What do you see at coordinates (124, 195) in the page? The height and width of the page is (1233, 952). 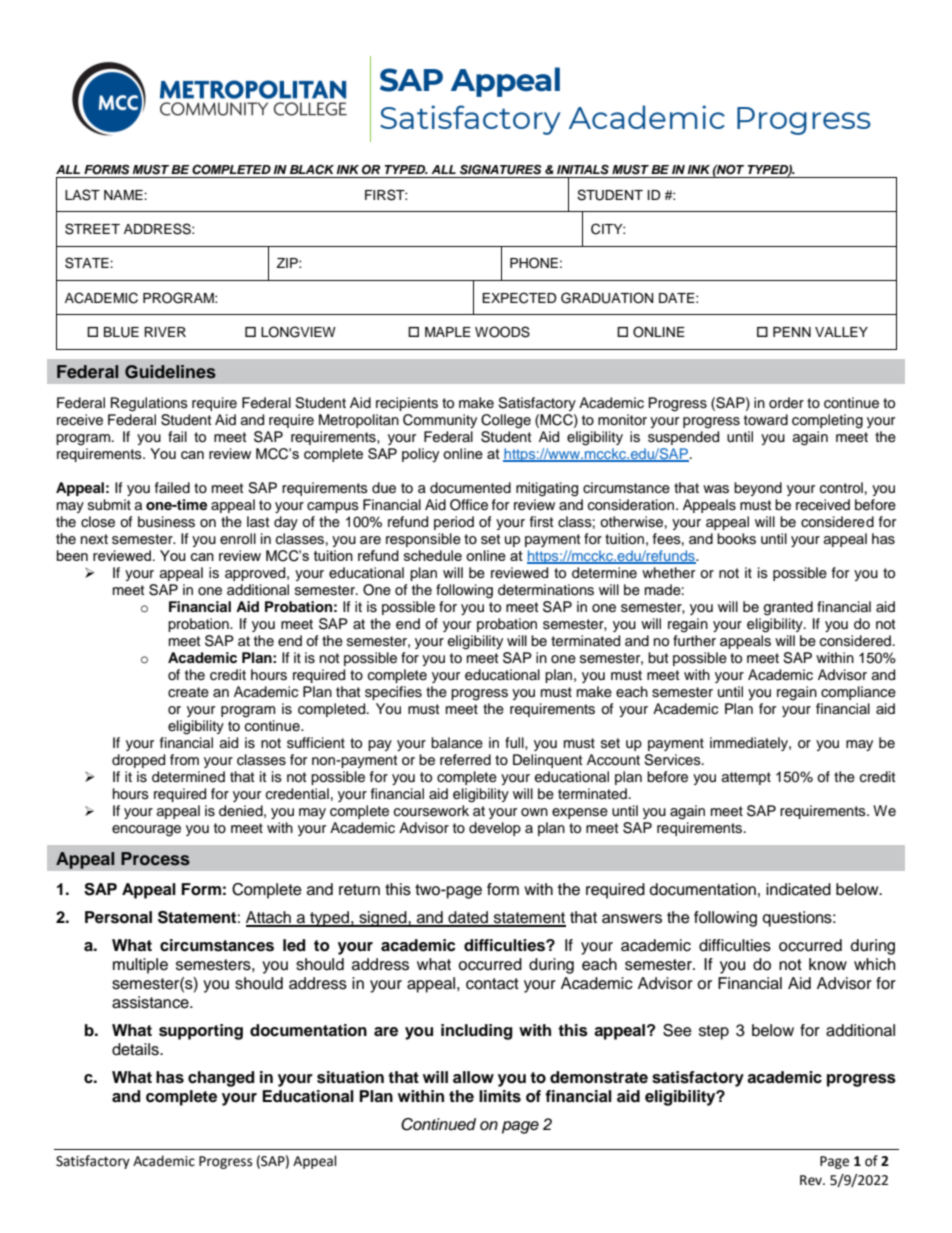 I see `NAME` at bounding box center [124, 195].
